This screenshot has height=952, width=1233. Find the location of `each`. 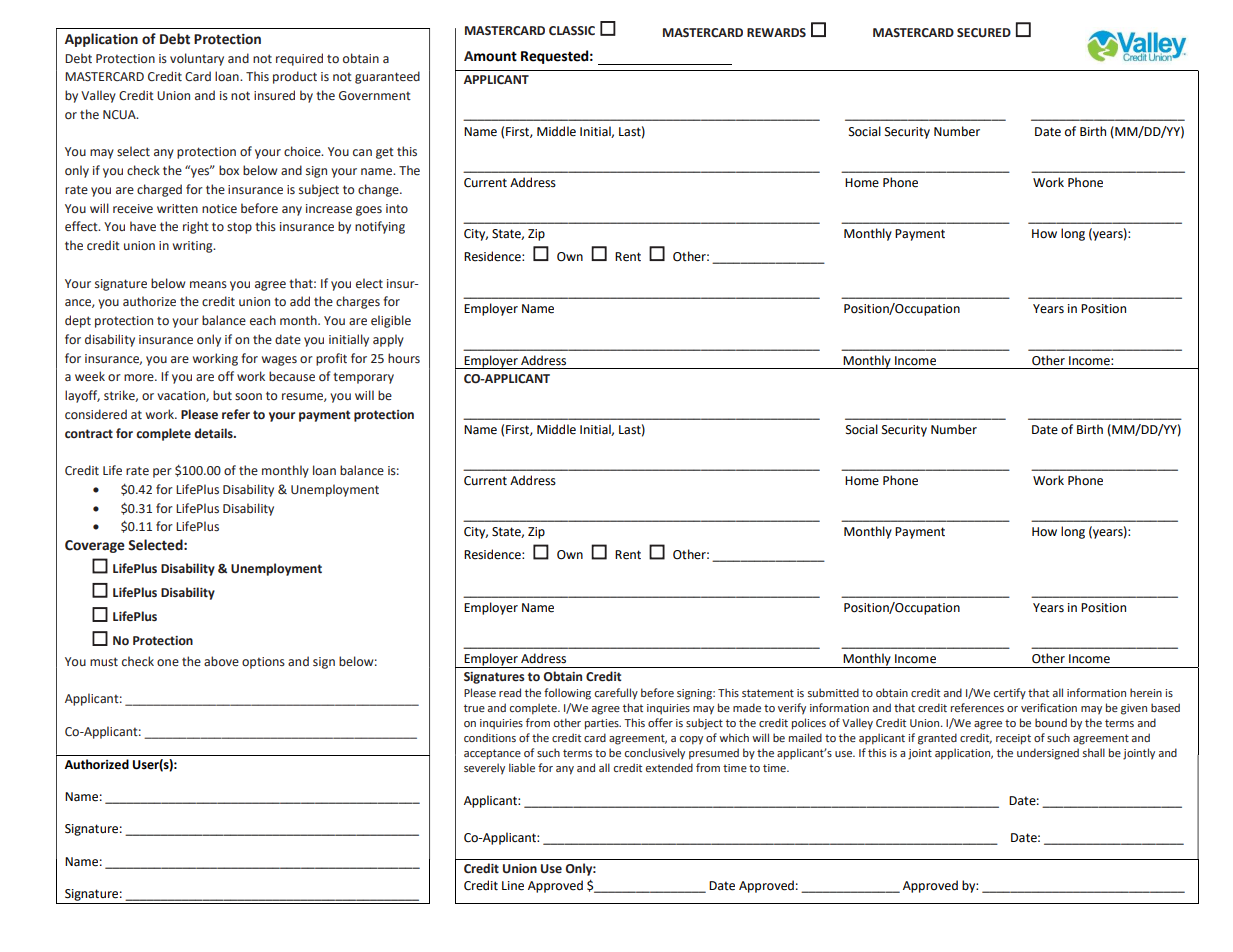

each is located at coordinates (263, 320).
